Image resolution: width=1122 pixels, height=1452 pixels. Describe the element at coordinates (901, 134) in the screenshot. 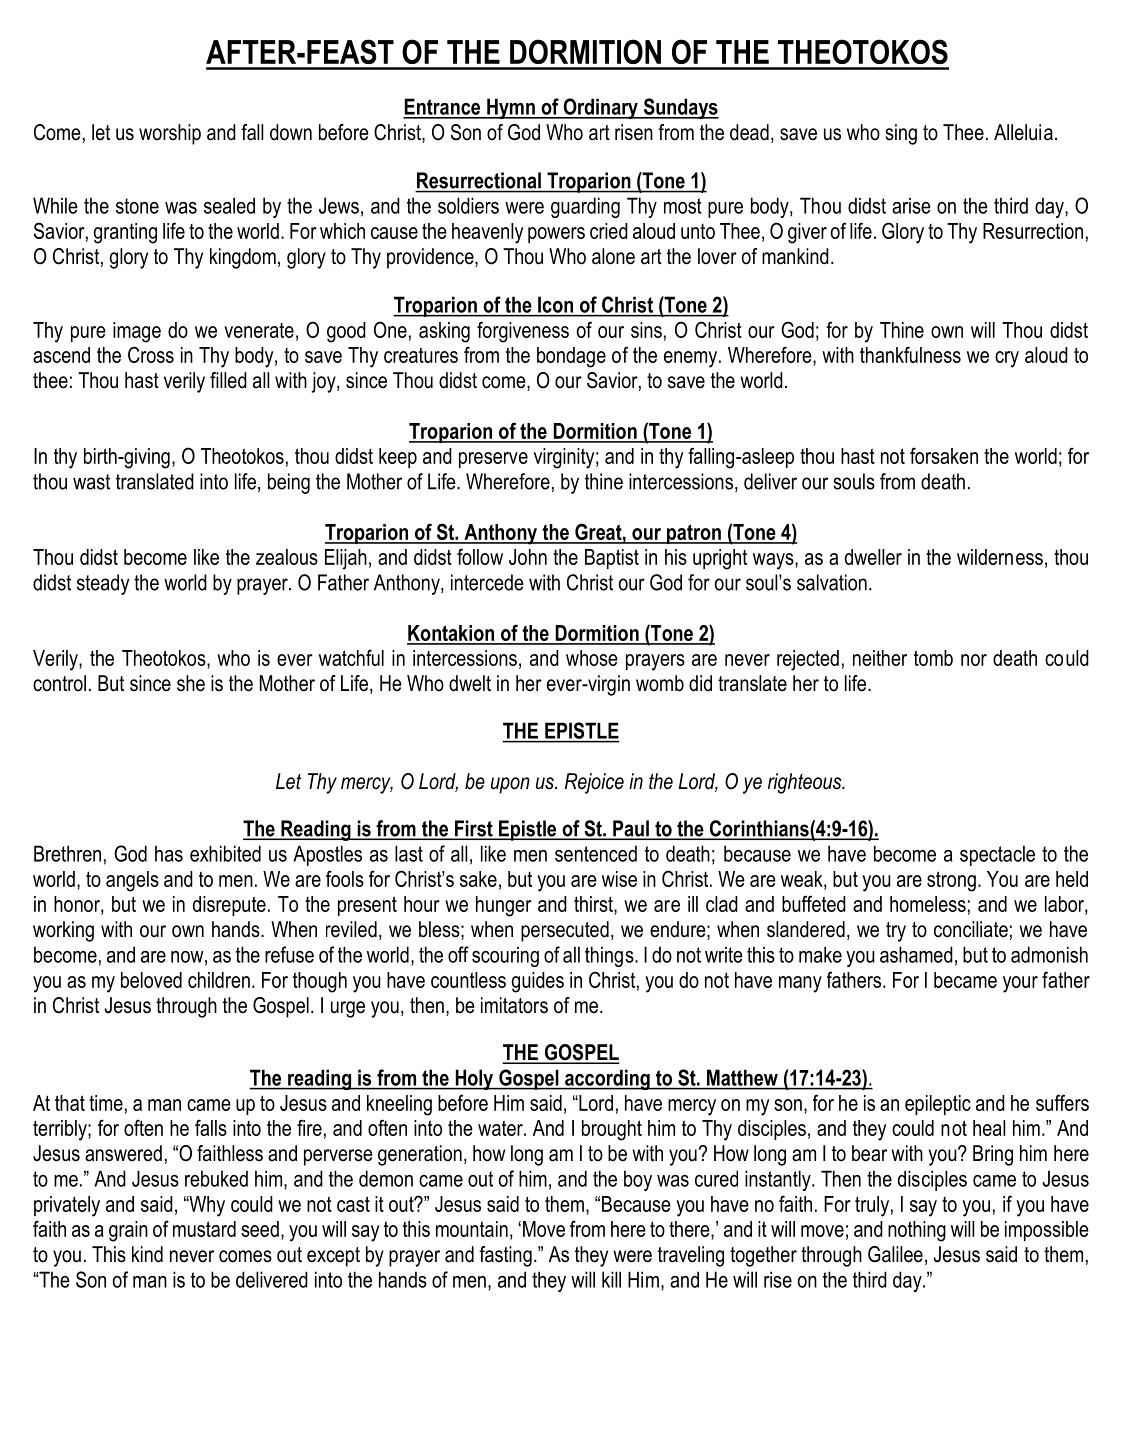

I see `sing` at that location.
